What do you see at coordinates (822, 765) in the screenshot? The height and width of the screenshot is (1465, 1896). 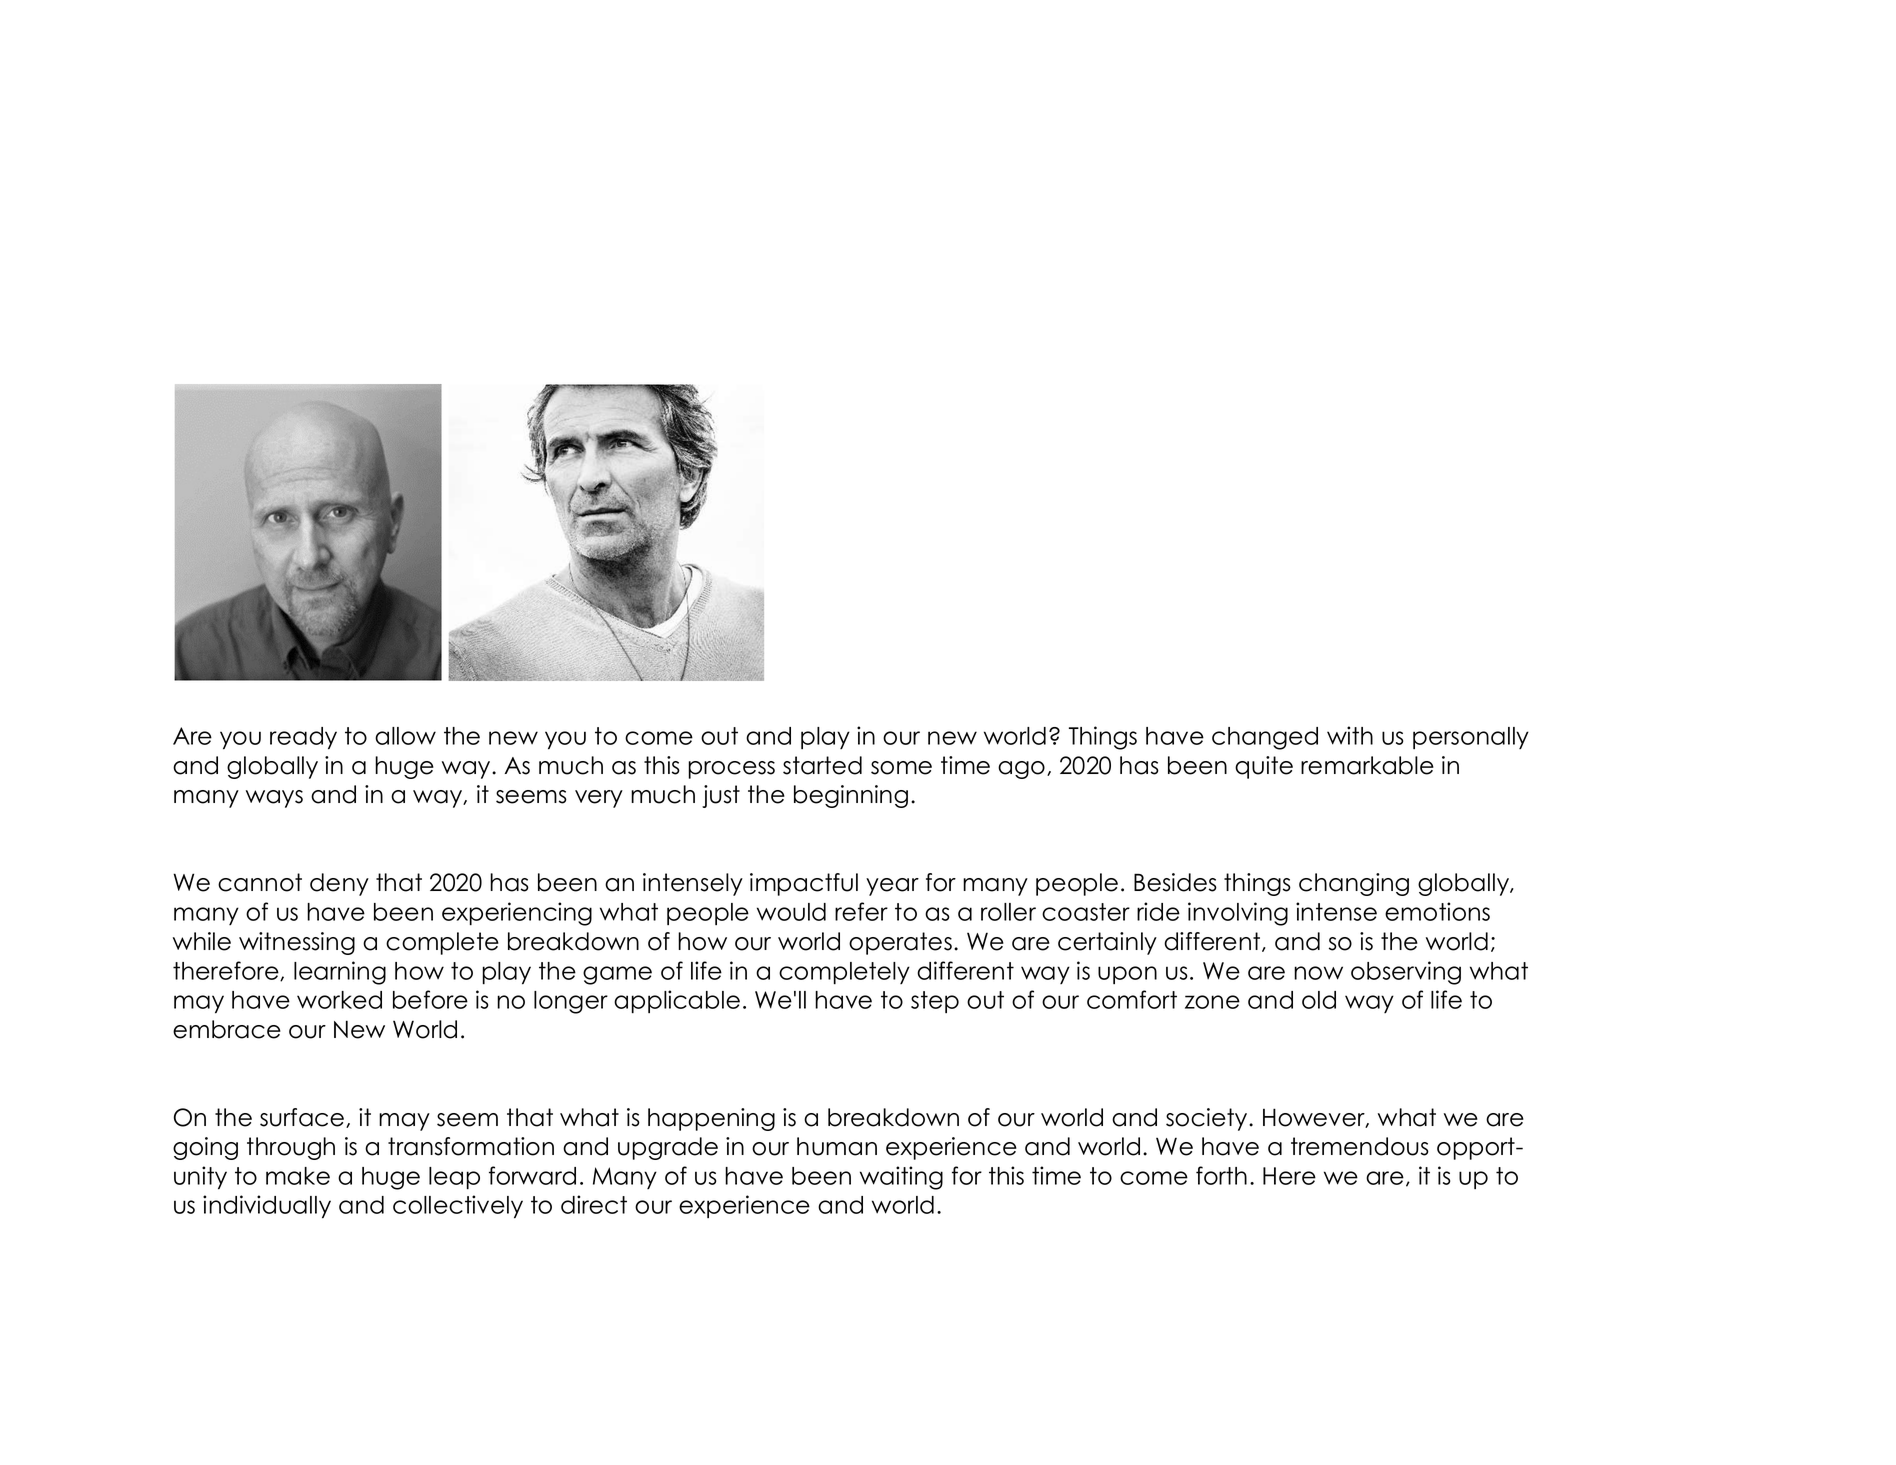 I see `started` at bounding box center [822, 765].
